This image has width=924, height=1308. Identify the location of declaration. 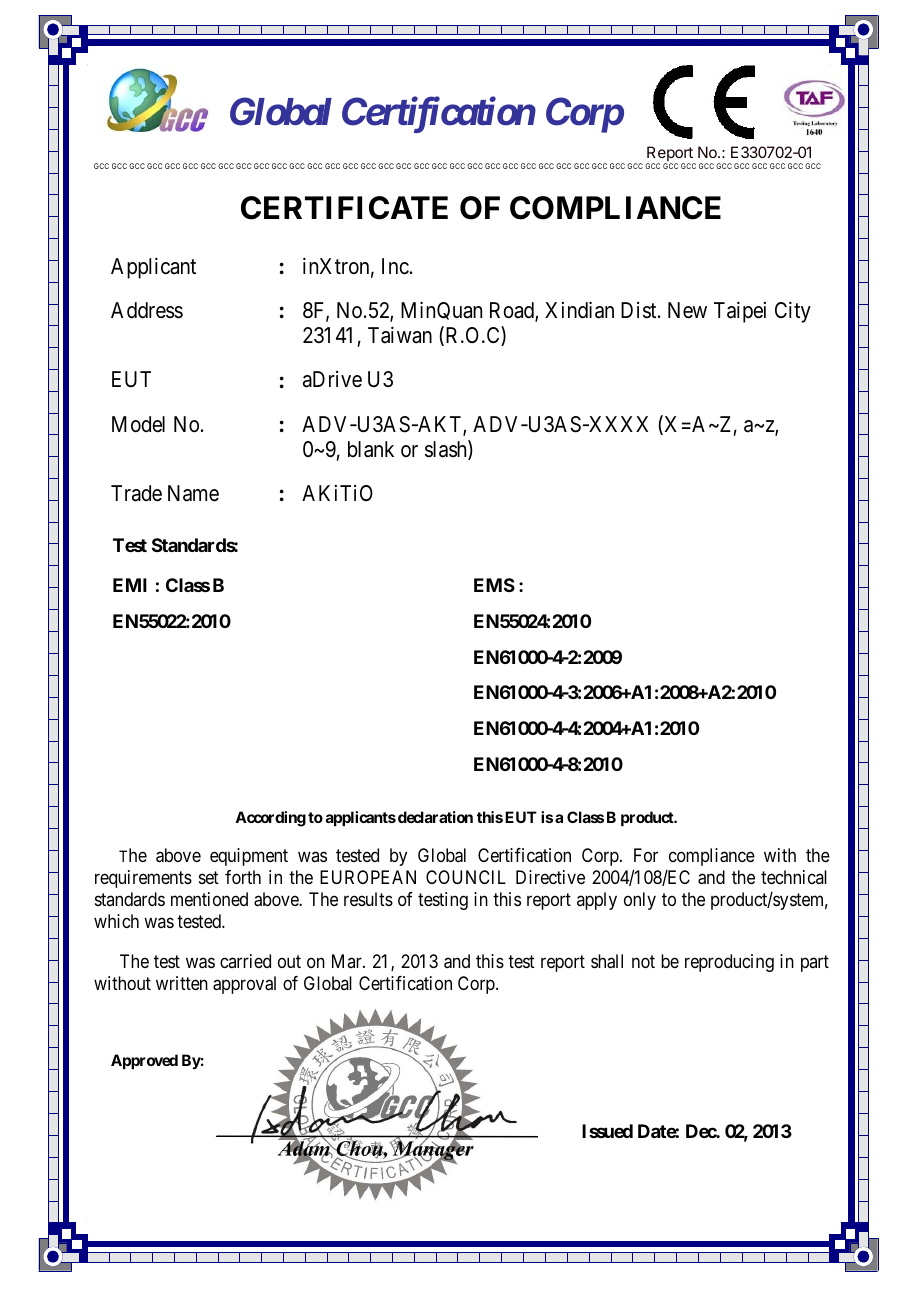
(435, 817).
